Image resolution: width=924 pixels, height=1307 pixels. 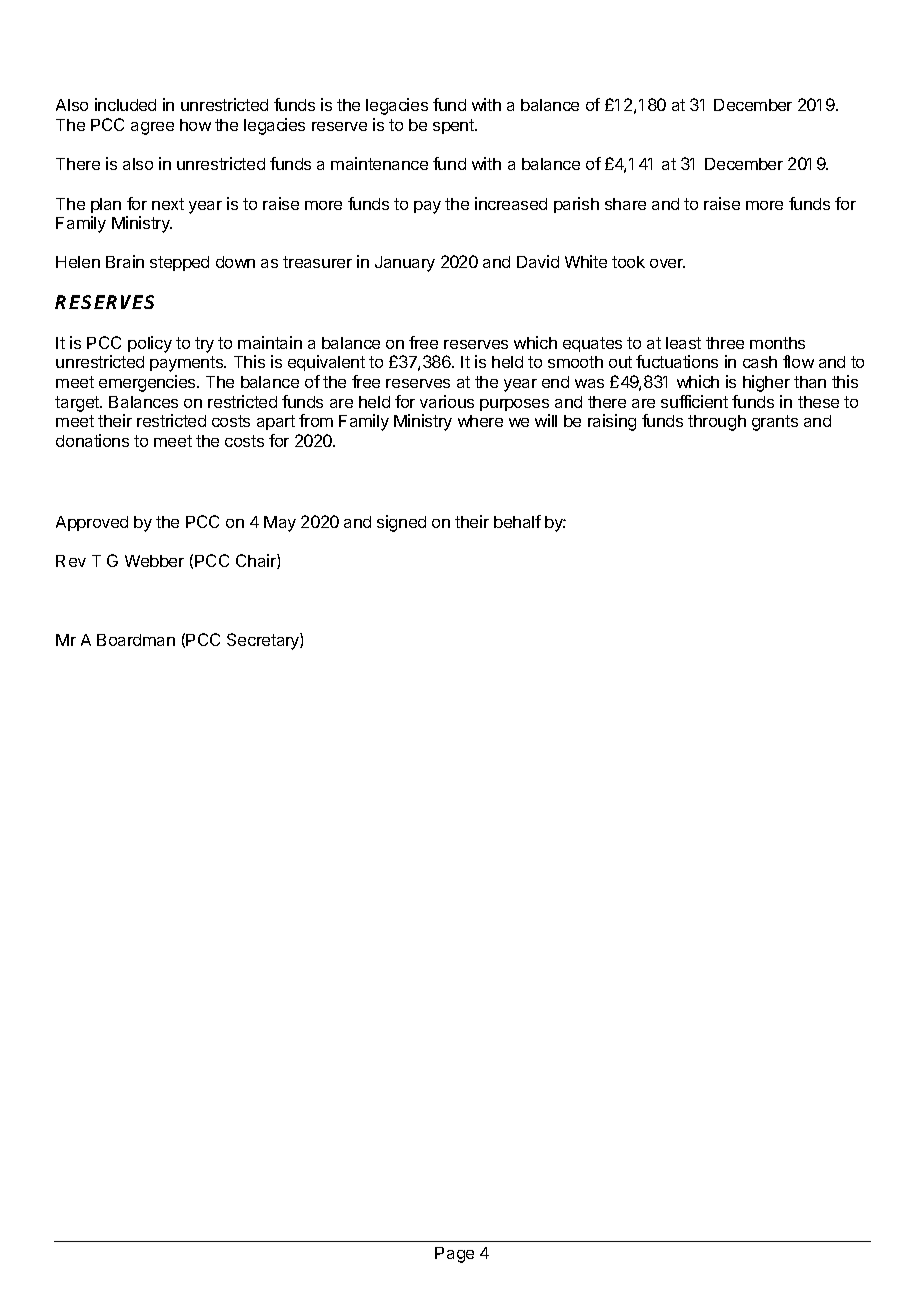 I want to click on share, so click(x=625, y=204).
